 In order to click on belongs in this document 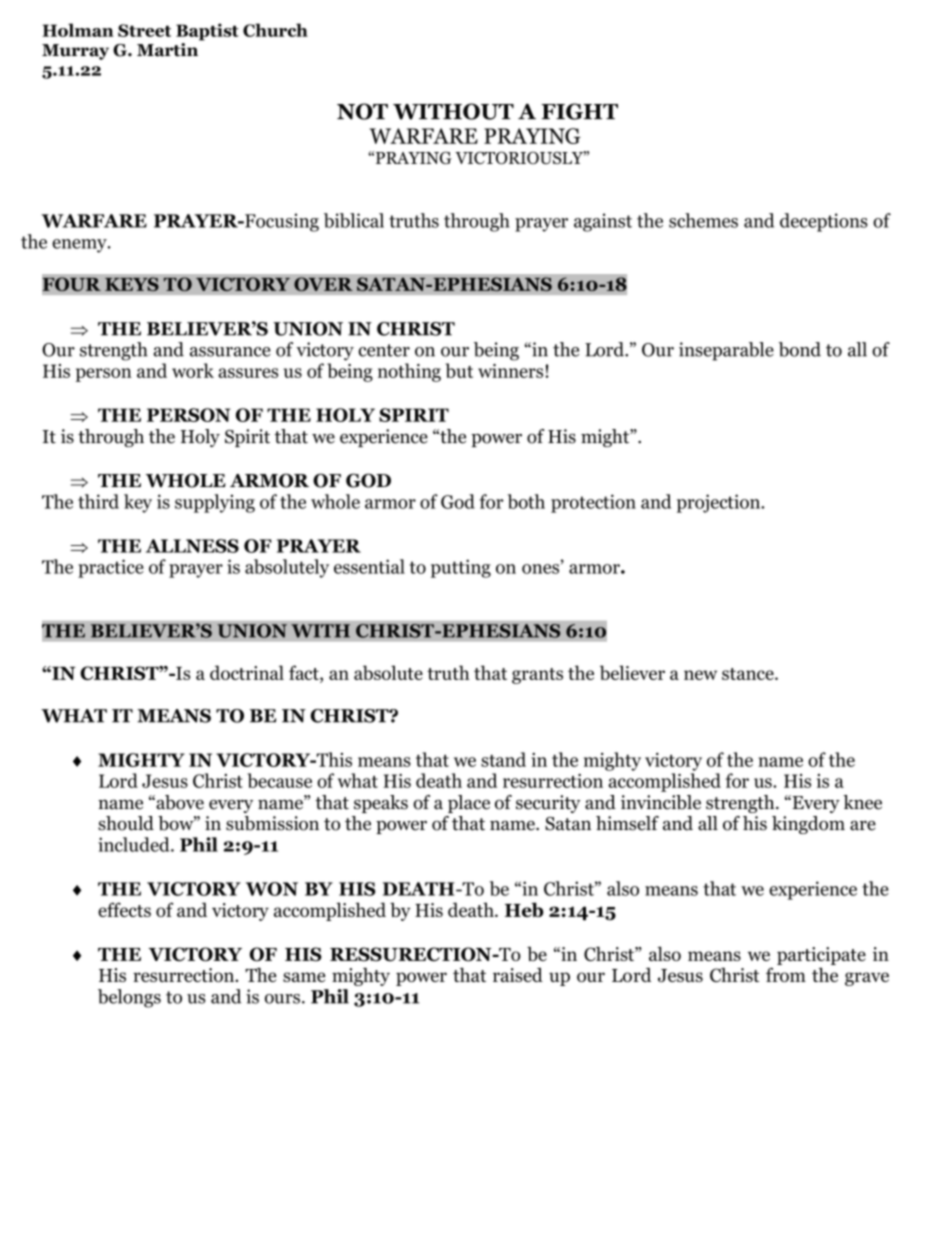, I will do `click(129, 998)`.
